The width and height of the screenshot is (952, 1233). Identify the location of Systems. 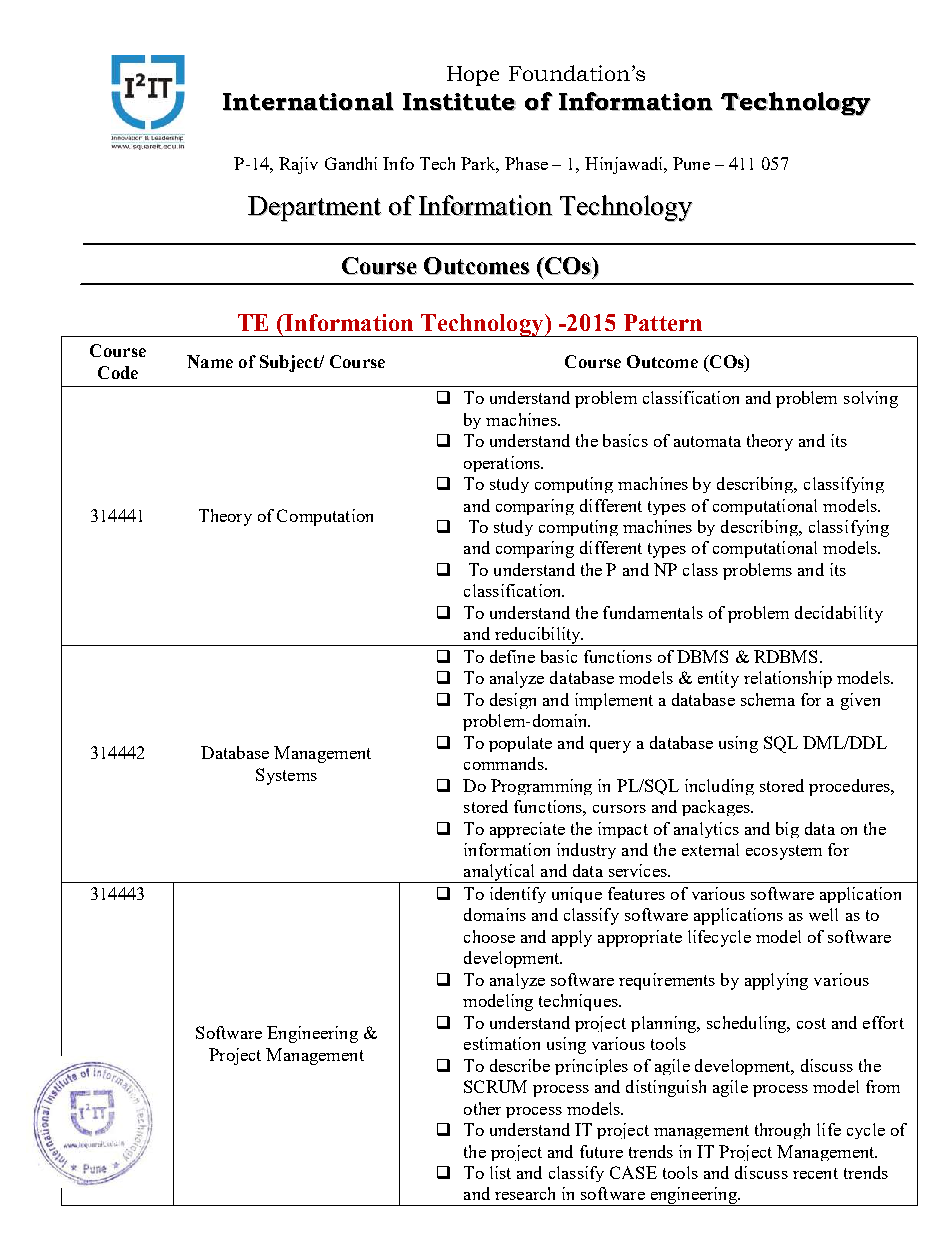
(286, 776).
